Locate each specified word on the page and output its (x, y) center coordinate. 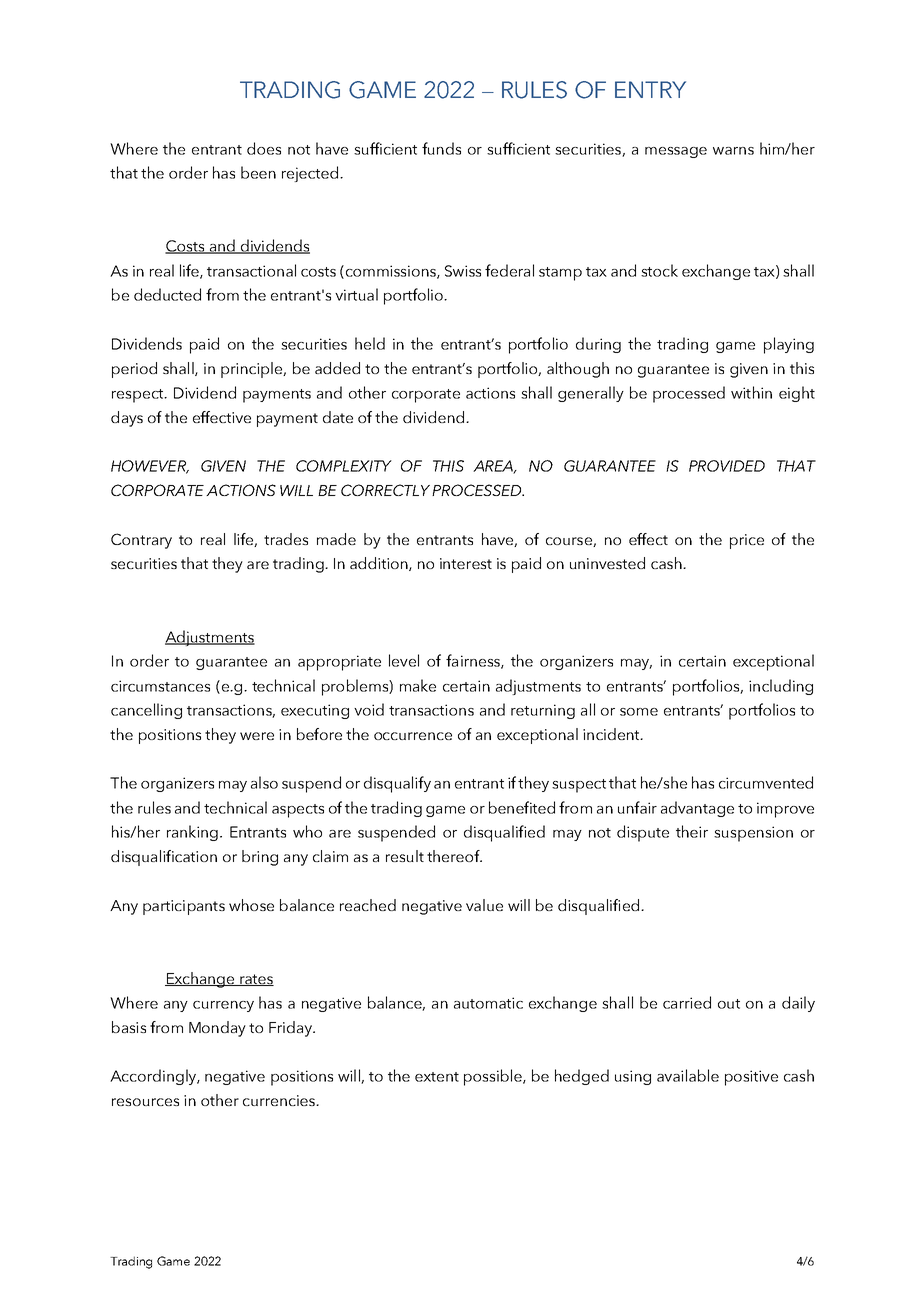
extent (437, 1077)
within (751, 392)
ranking (192, 833)
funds (441, 148)
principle (252, 370)
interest (466, 563)
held (370, 343)
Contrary (141, 541)
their (692, 831)
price (747, 541)
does (264, 148)
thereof (454, 856)
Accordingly (154, 1077)
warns (733, 151)
